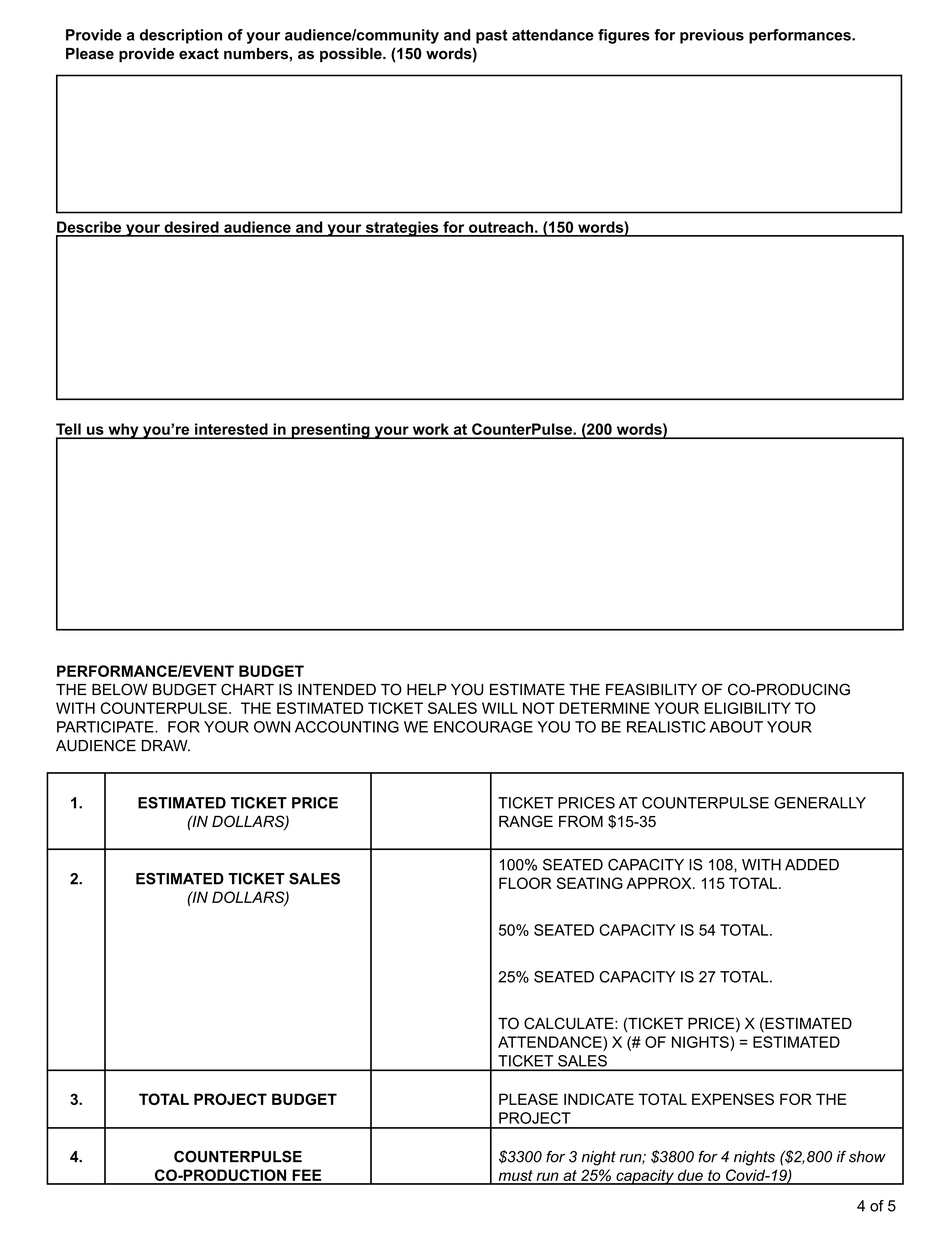  Describe the element at coordinates (199, 54) in the image. I see `exact` at that location.
